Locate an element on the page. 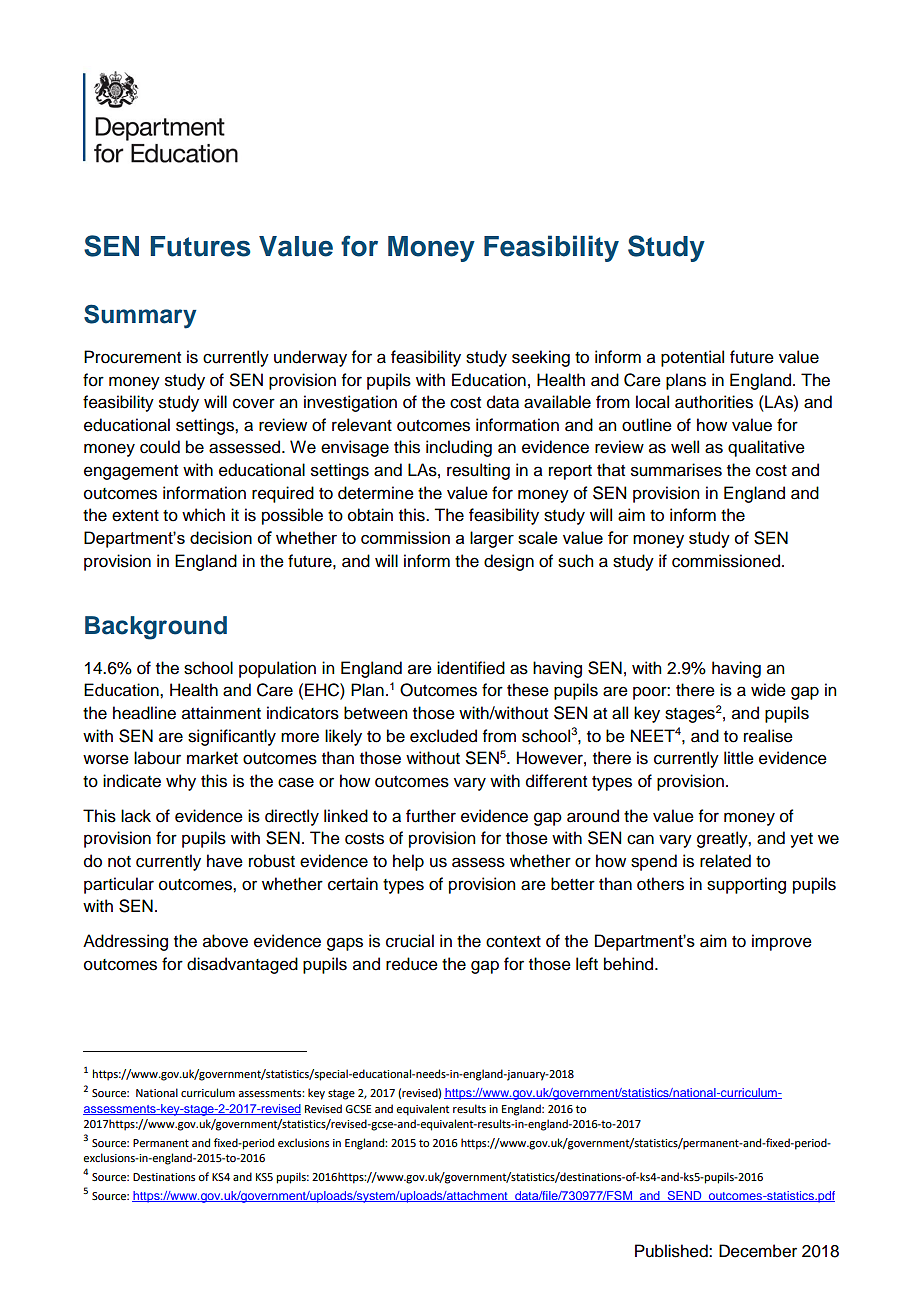 This page has height=1308, width=924. potential is located at coordinates (692, 358).
